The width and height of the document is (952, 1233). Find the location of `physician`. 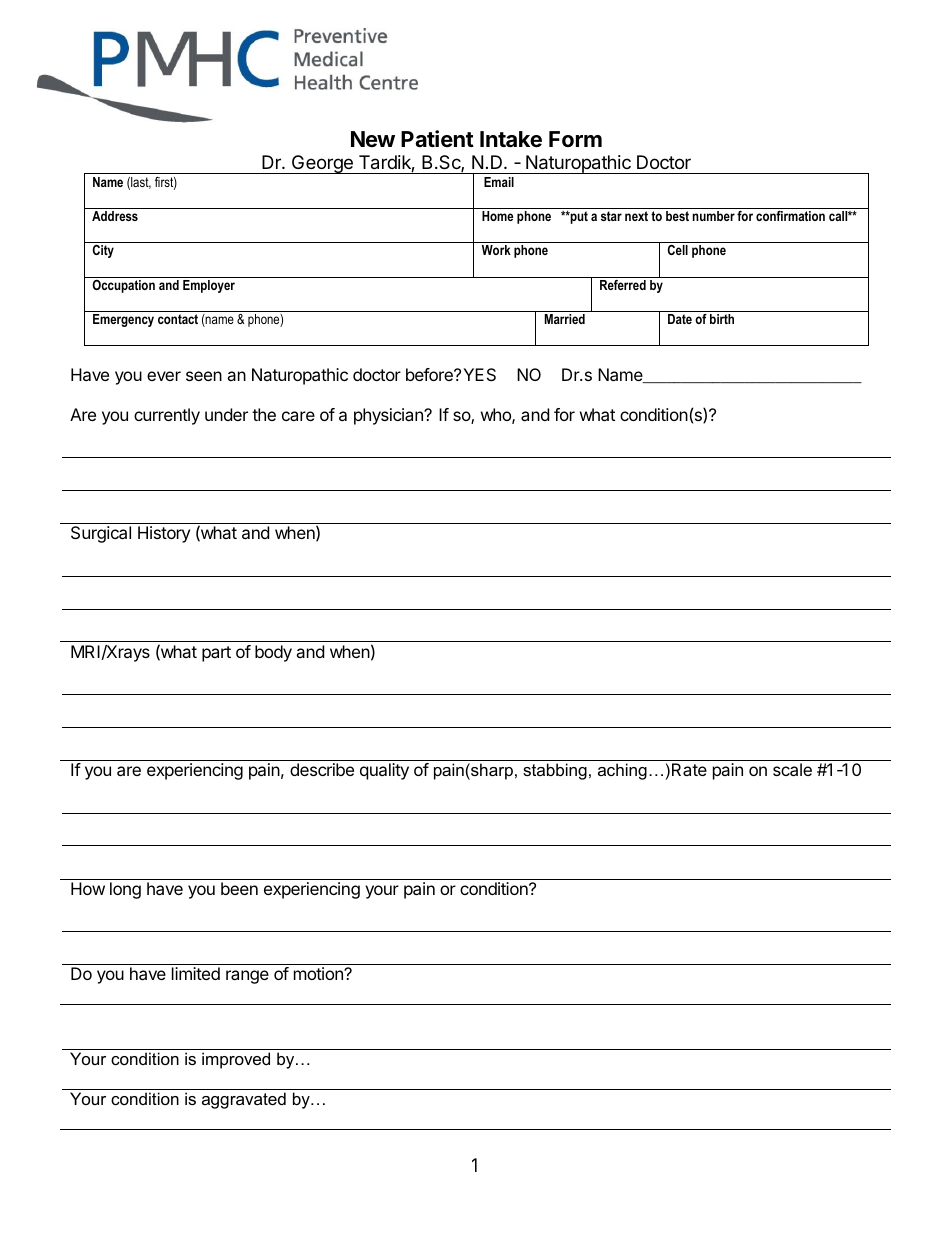

physician is located at coordinates (389, 416).
